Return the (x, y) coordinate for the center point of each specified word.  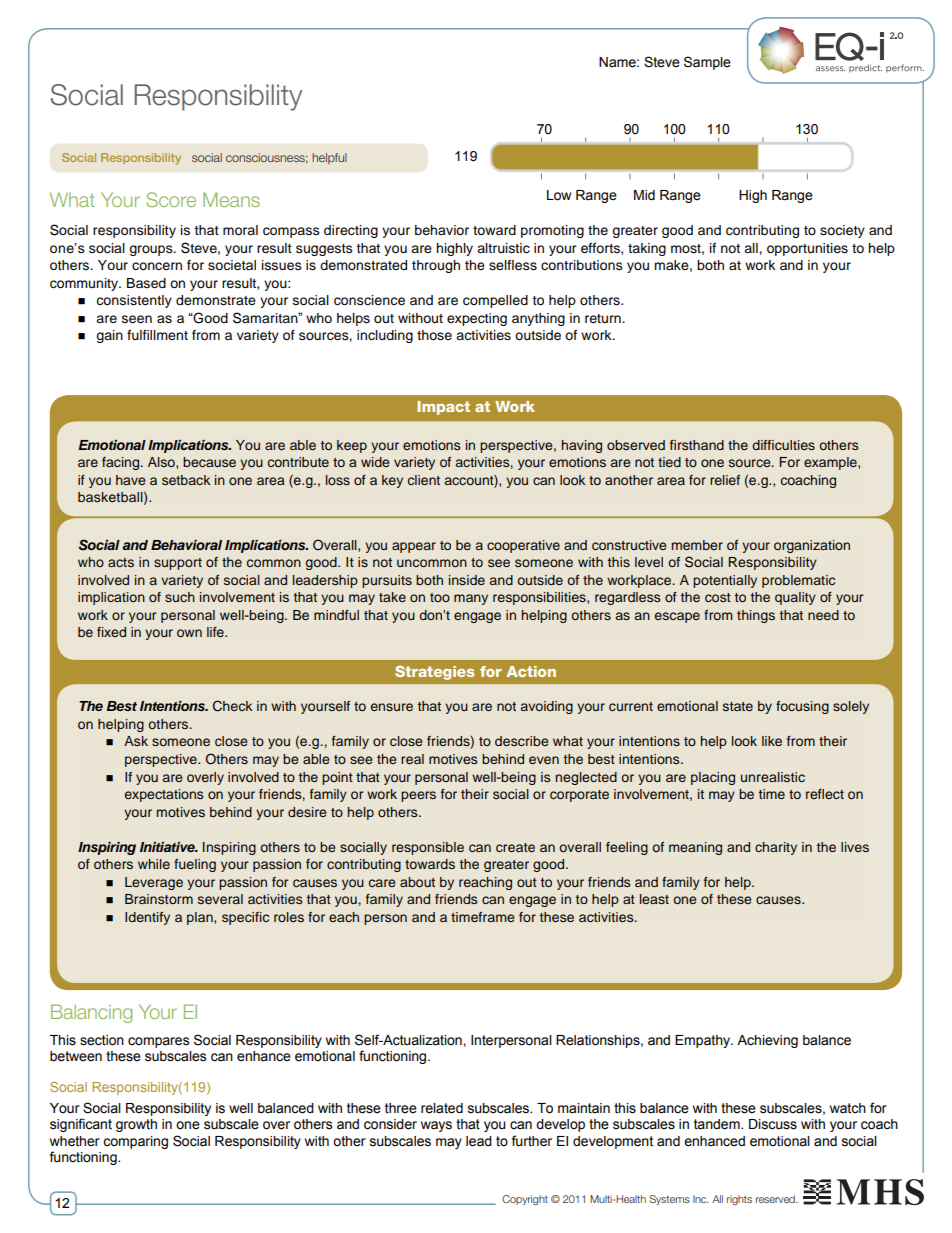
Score (171, 199)
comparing (135, 1142)
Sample (707, 63)
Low (559, 195)
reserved (776, 1199)
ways (436, 1126)
